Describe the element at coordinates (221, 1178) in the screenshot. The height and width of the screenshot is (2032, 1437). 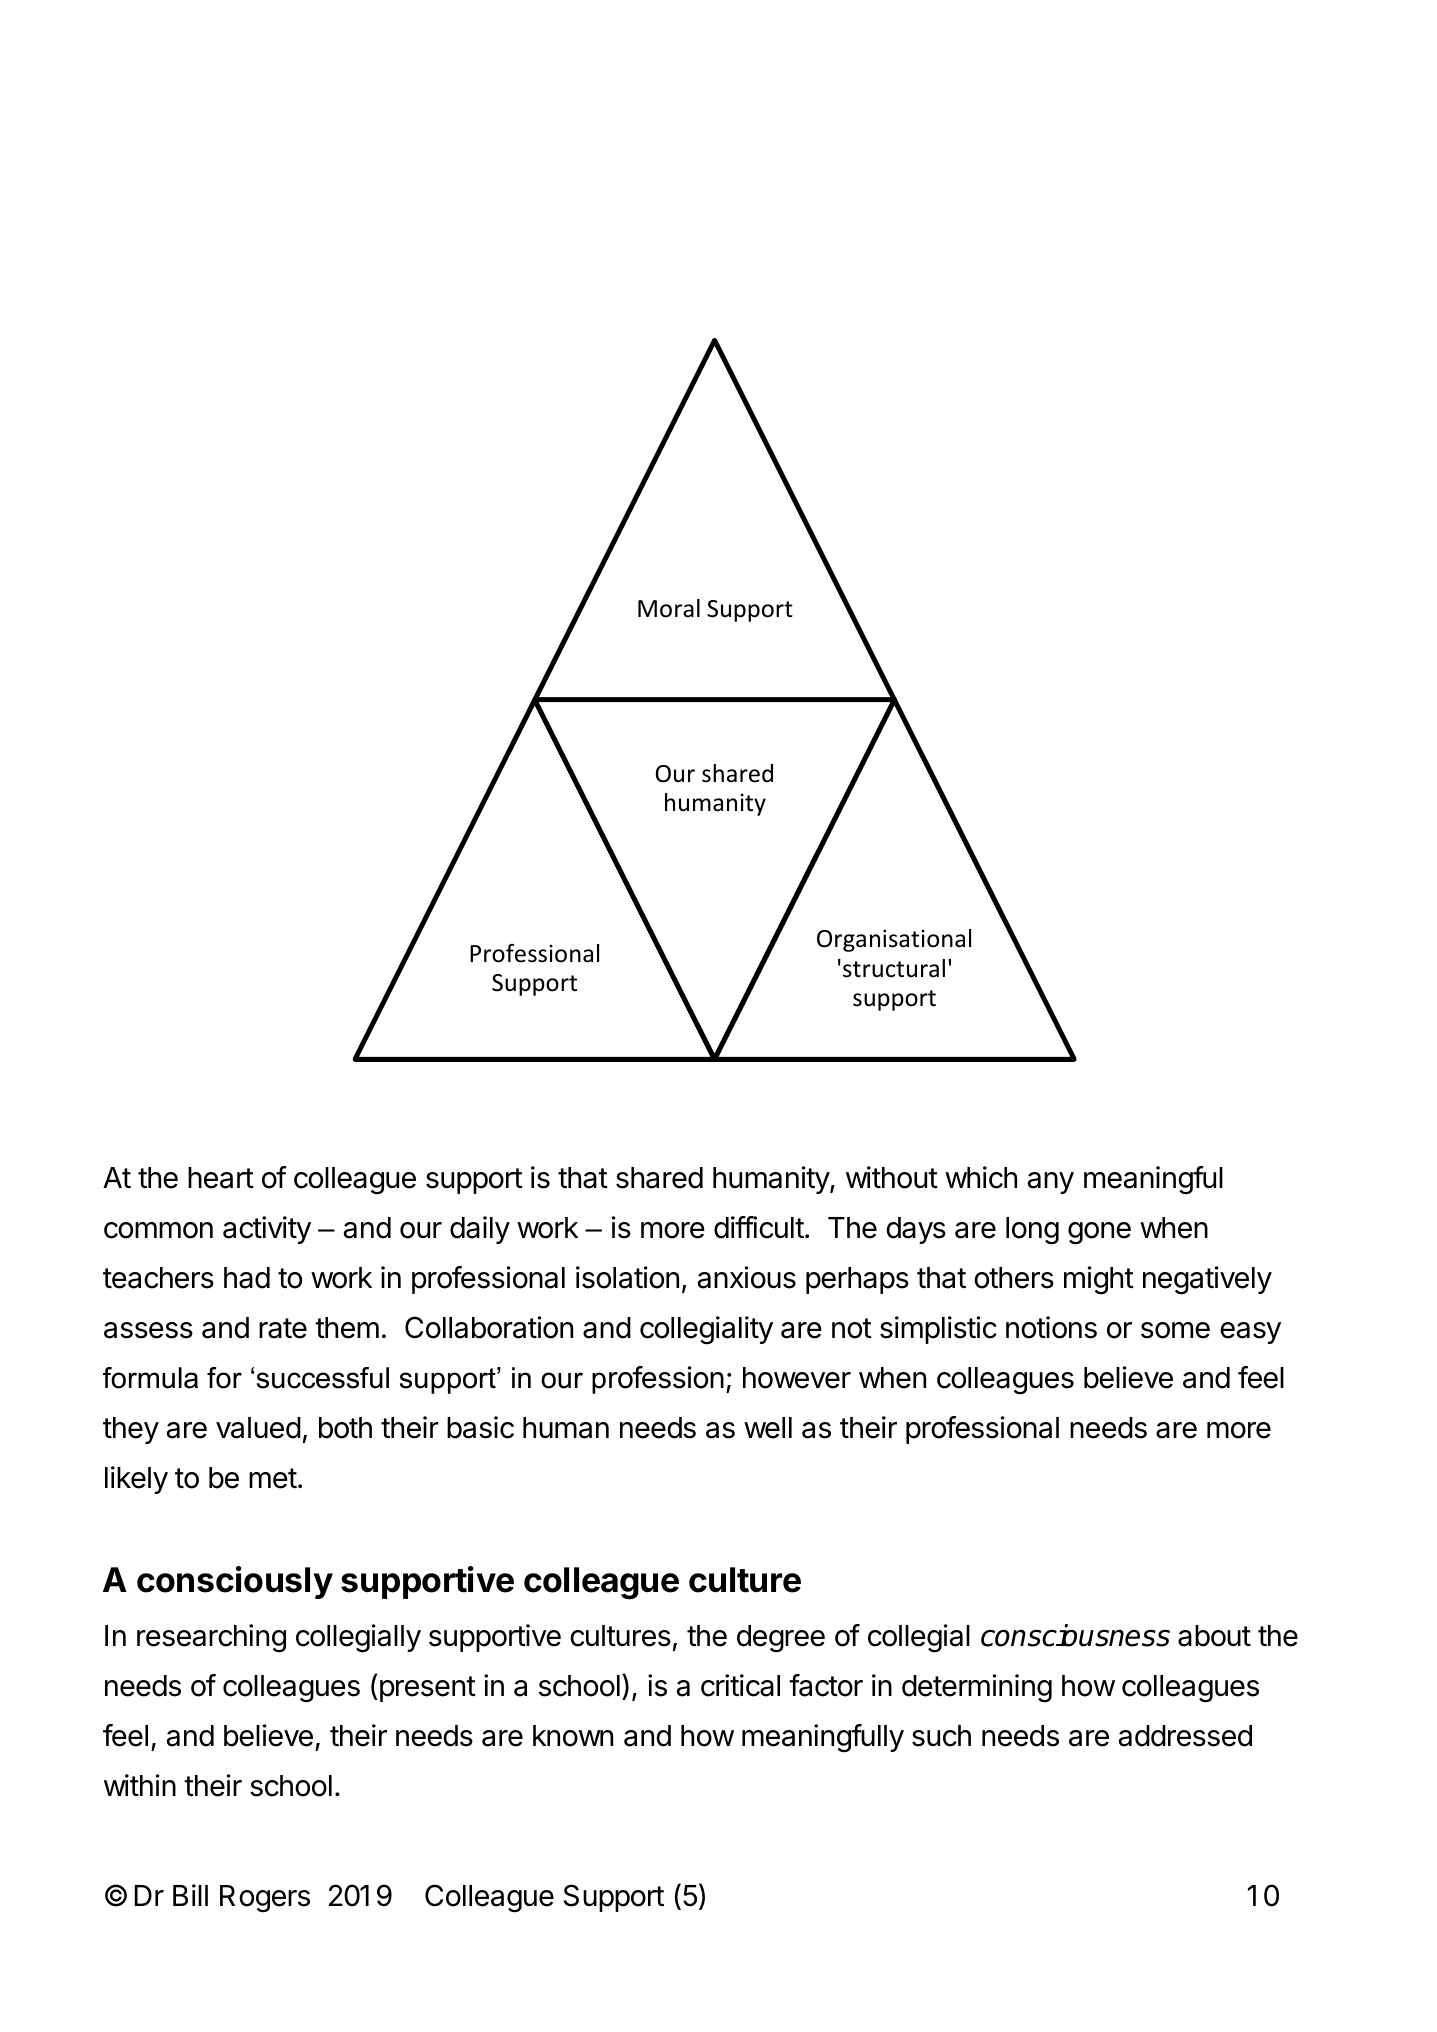
I see `heart` at that location.
